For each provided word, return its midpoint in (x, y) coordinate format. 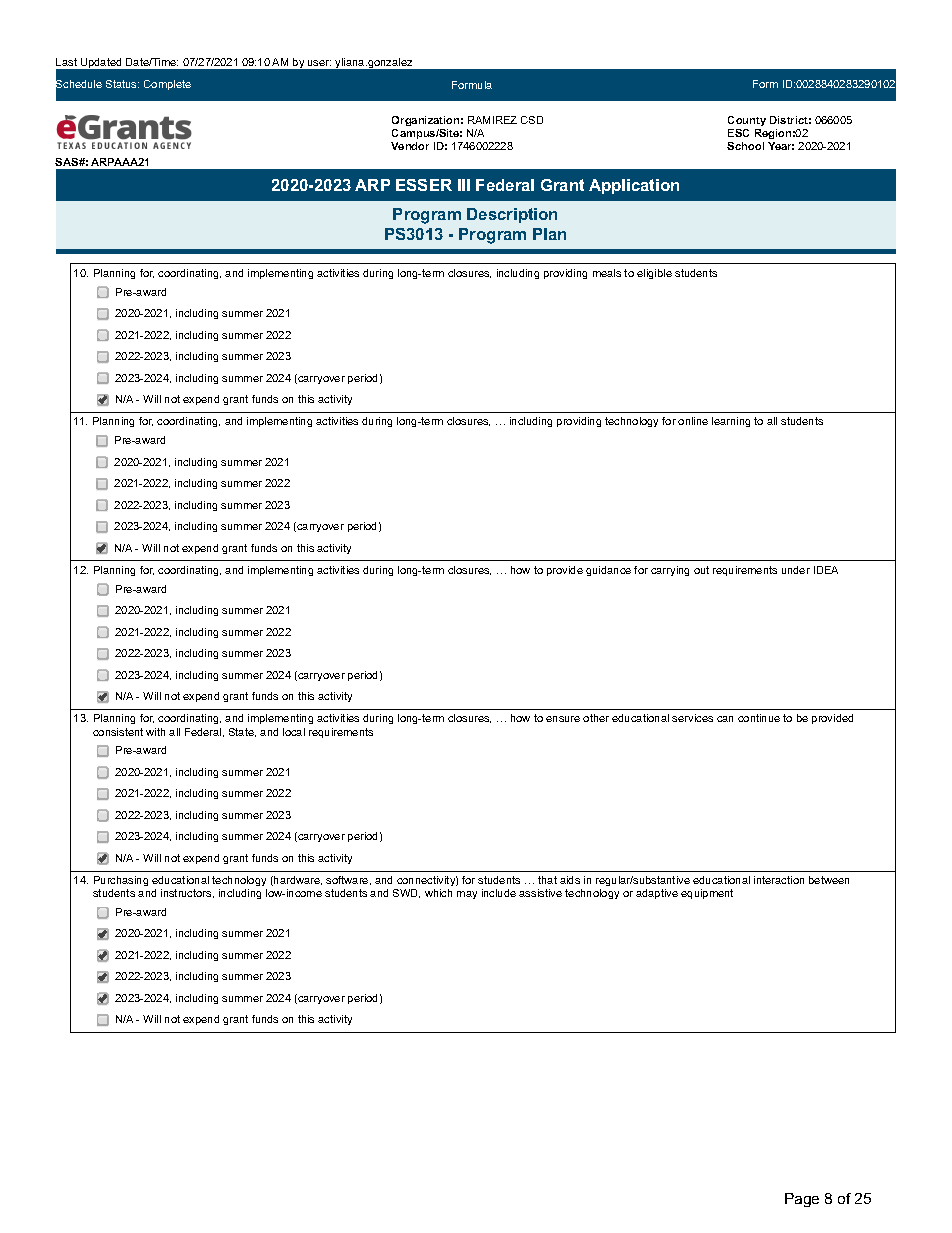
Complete (167, 85)
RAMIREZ (492, 120)
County (747, 121)
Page (802, 1200)
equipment (707, 894)
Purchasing (121, 881)
